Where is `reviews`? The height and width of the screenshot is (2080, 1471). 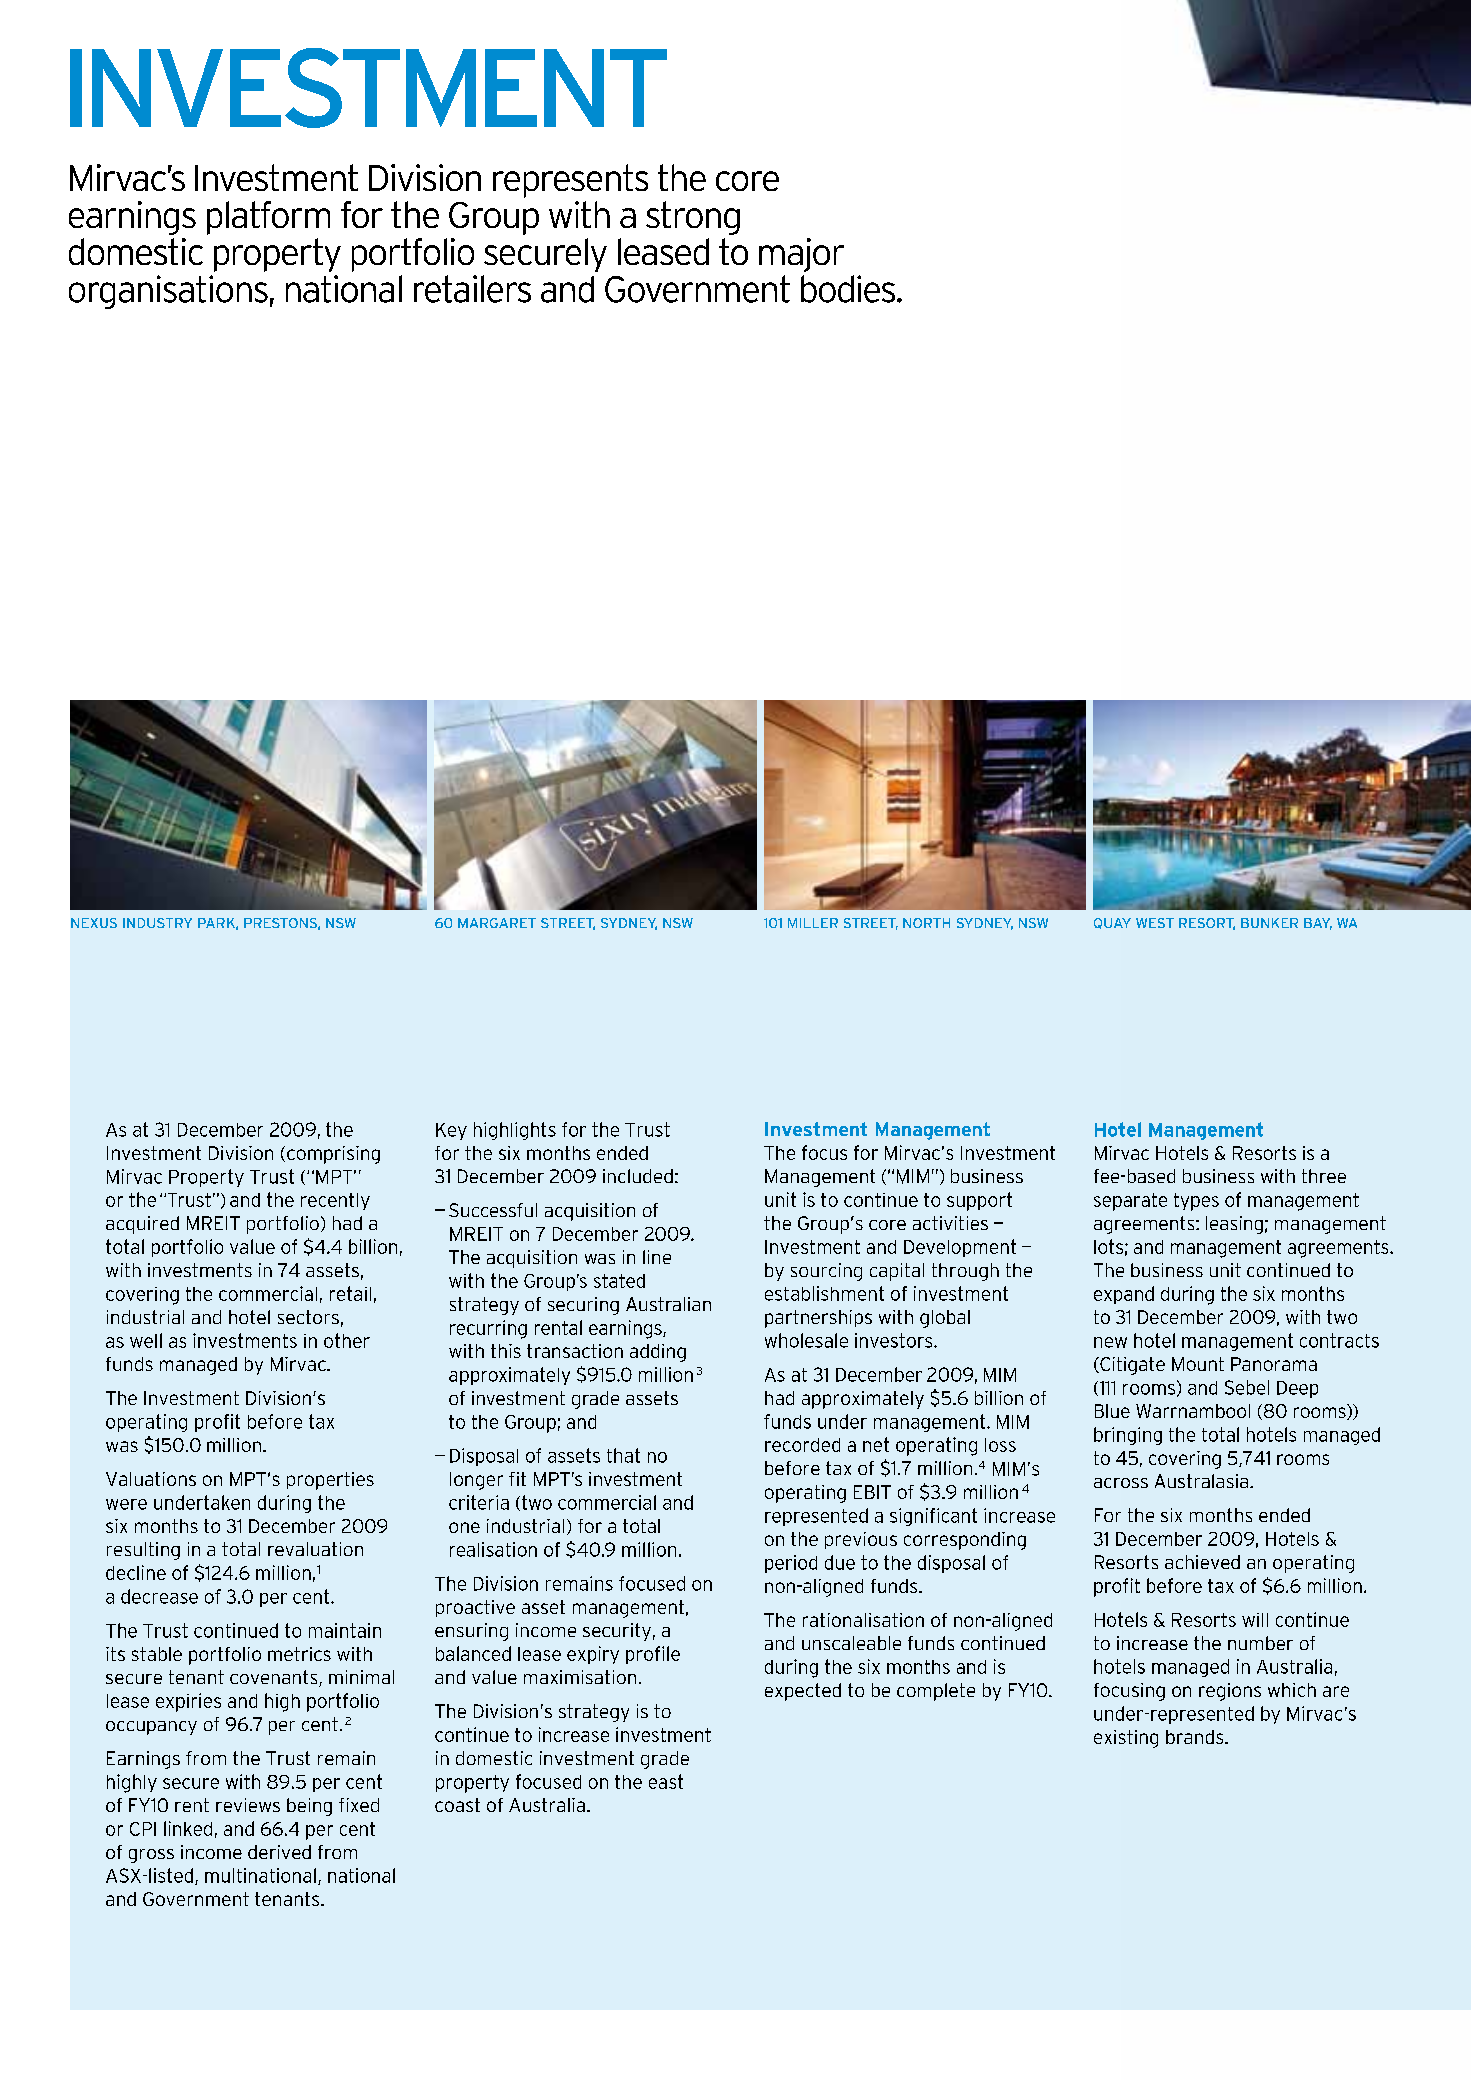 reviews is located at coordinates (248, 1805).
